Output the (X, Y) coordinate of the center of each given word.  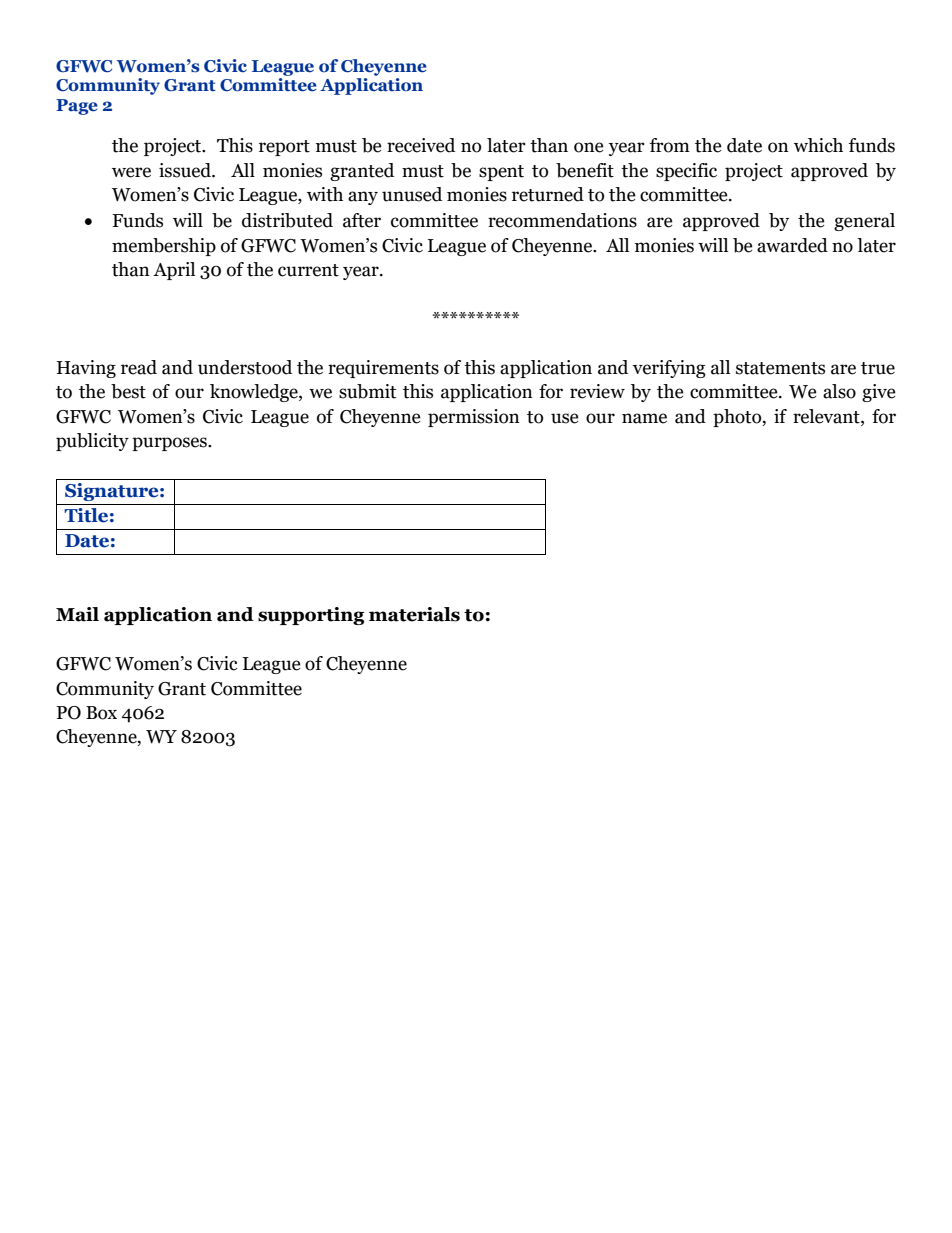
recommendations (562, 220)
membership (164, 247)
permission (474, 418)
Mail (77, 614)
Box (101, 713)
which (818, 145)
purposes (170, 444)
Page (77, 107)
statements (780, 368)
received (421, 145)
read (139, 367)
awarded (792, 245)
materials (414, 614)
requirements (383, 369)
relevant (827, 417)
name (644, 418)
